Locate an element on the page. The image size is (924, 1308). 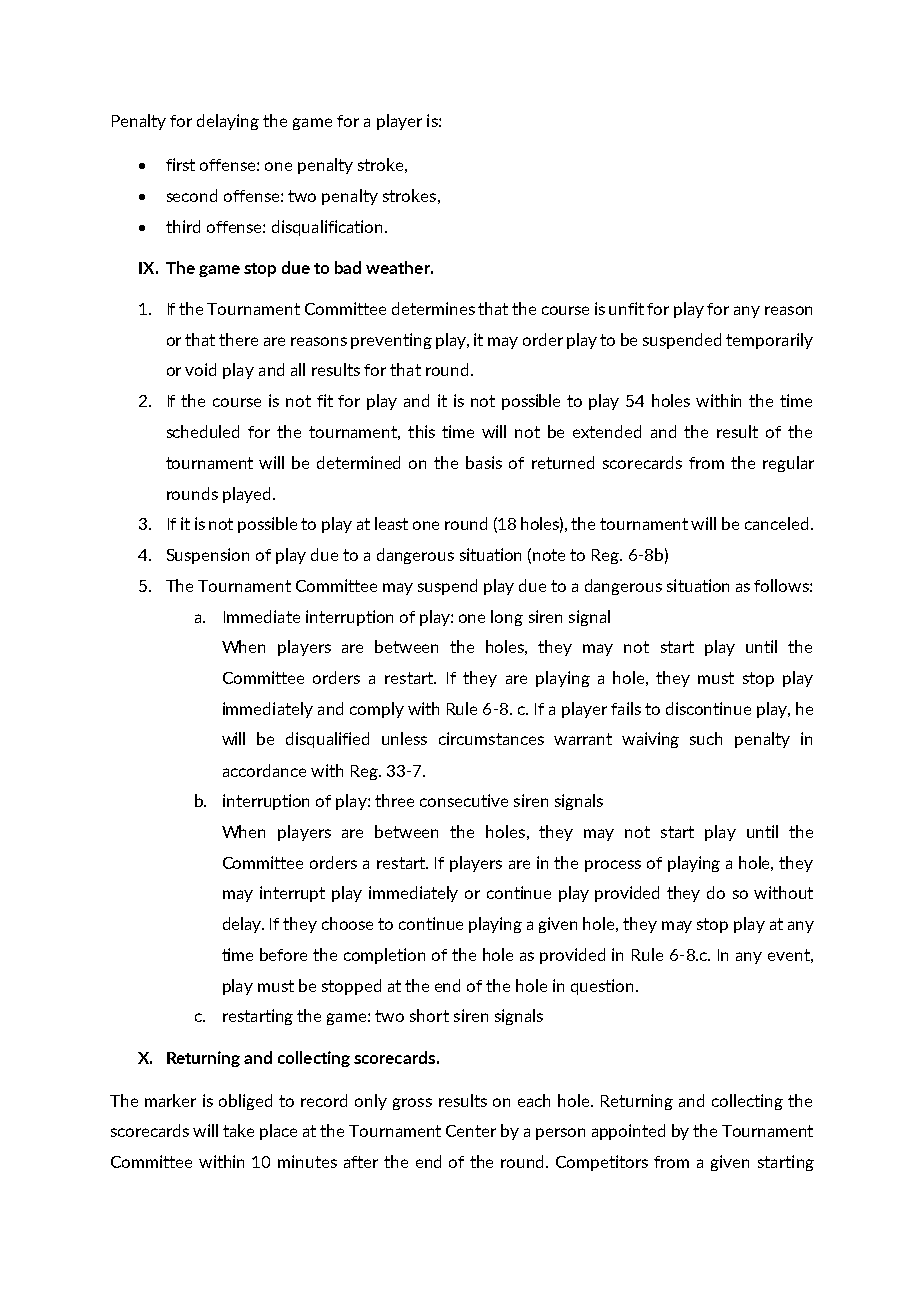
unfit is located at coordinates (626, 308).
